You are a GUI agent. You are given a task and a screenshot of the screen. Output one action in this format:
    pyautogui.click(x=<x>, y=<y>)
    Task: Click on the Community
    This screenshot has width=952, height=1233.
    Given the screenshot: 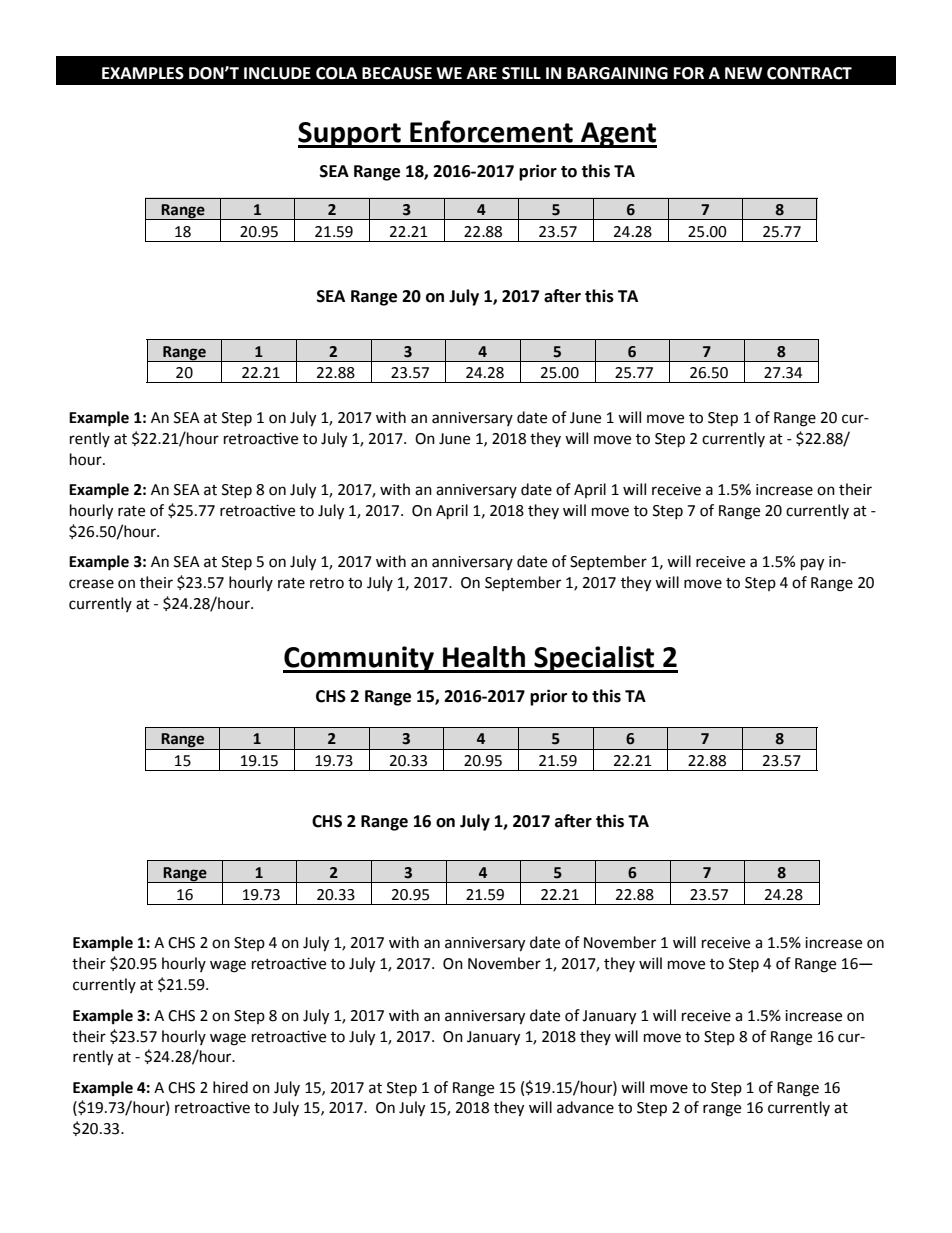 What is the action you would take?
    pyautogui.click(x=359, y=659)
